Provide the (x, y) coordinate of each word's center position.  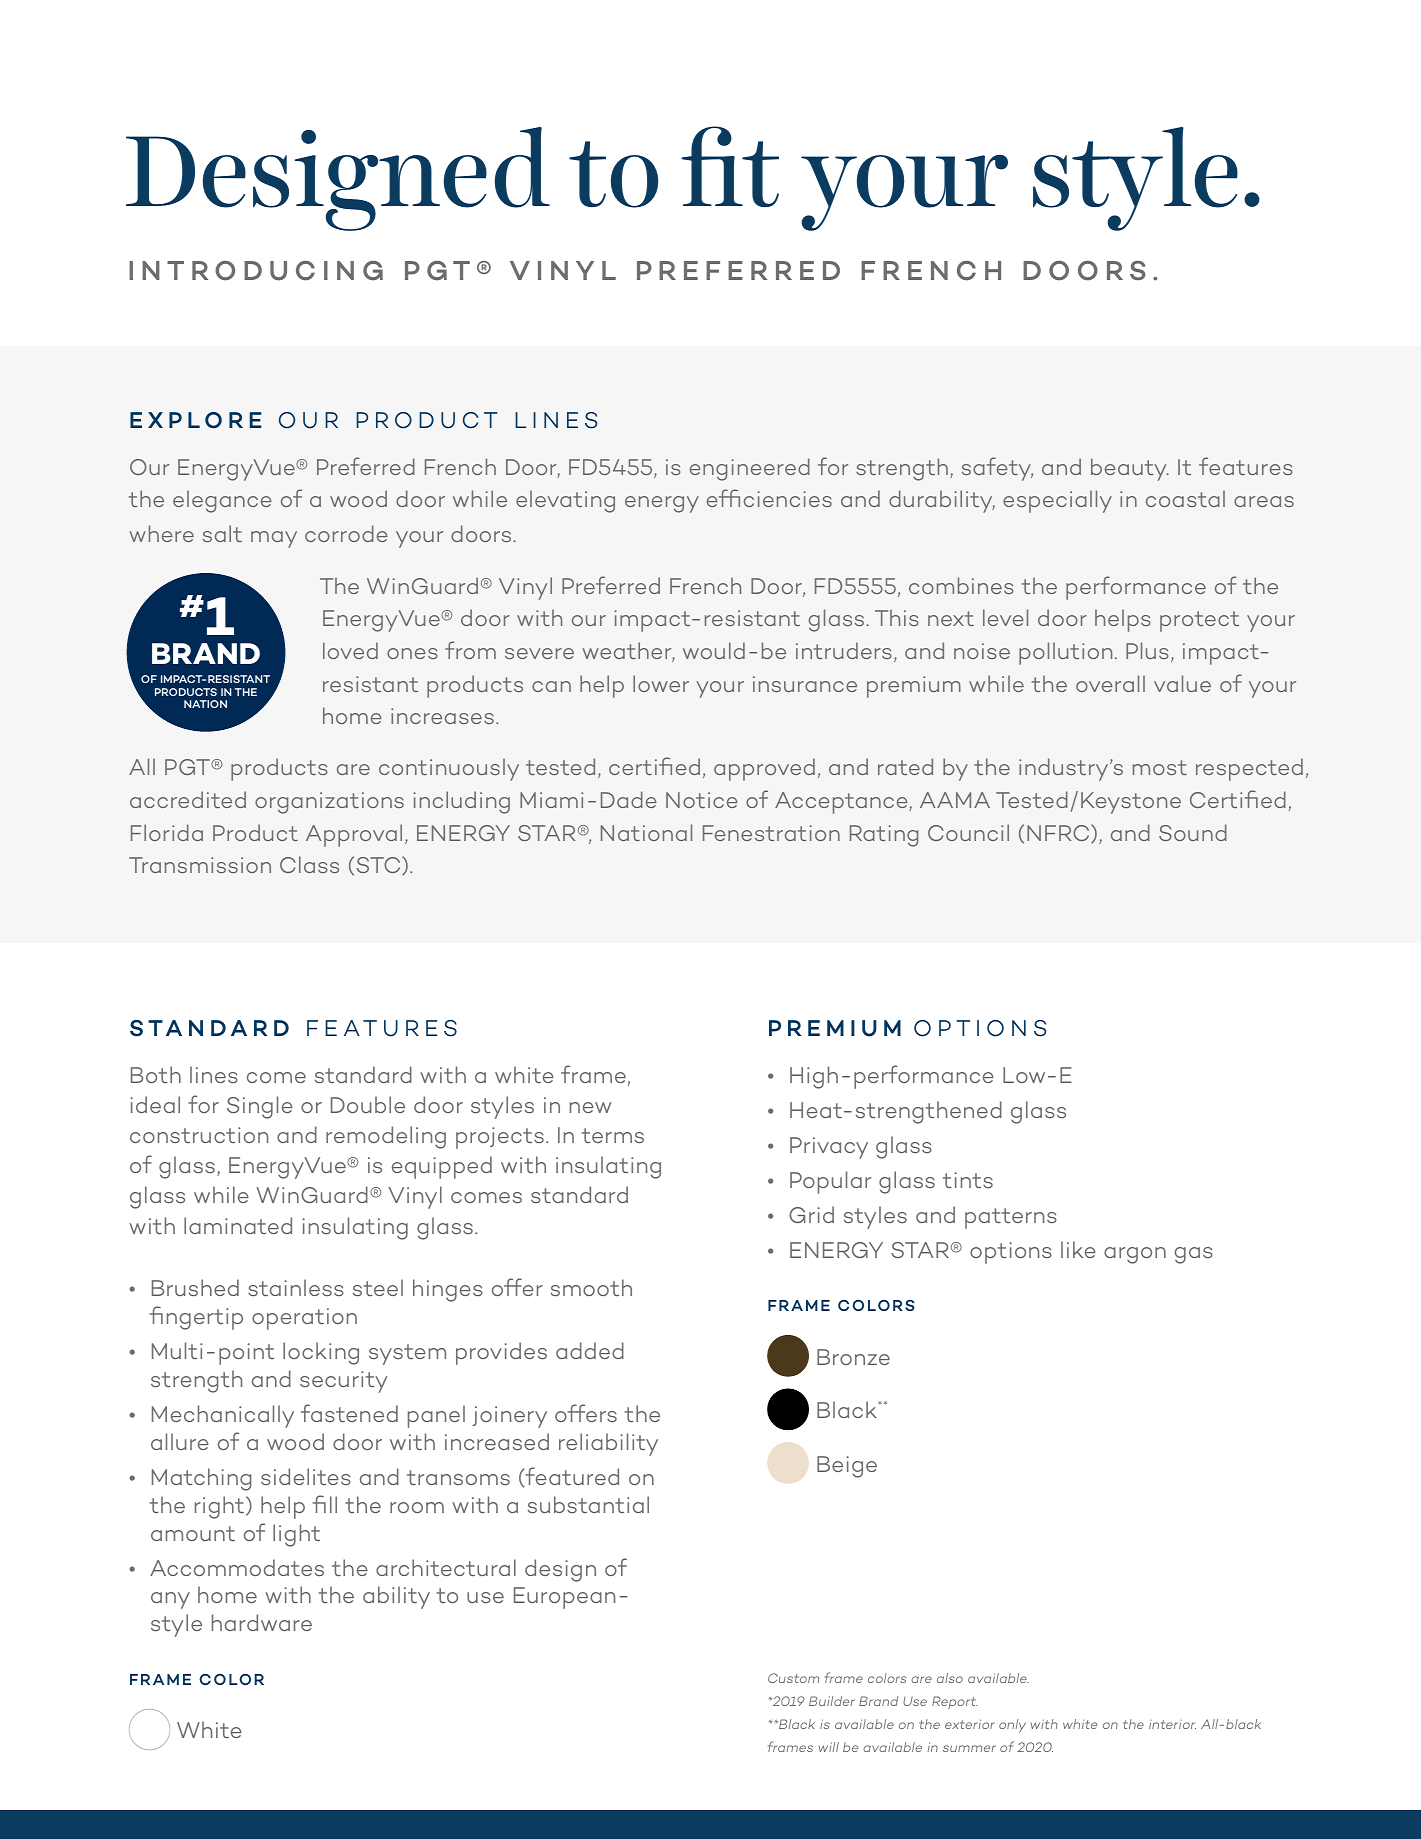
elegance (222, 501)
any (170, 1600)
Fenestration (771, 833)
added (590, 1350)
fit (730, 166)
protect (1199, 621)
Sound (1193, 832)
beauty (1130, 469)
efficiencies (769, 498)
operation (304, 1319)
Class (309, 864)
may (274, 539)
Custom (793, 1678)
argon (1135, 1255)
